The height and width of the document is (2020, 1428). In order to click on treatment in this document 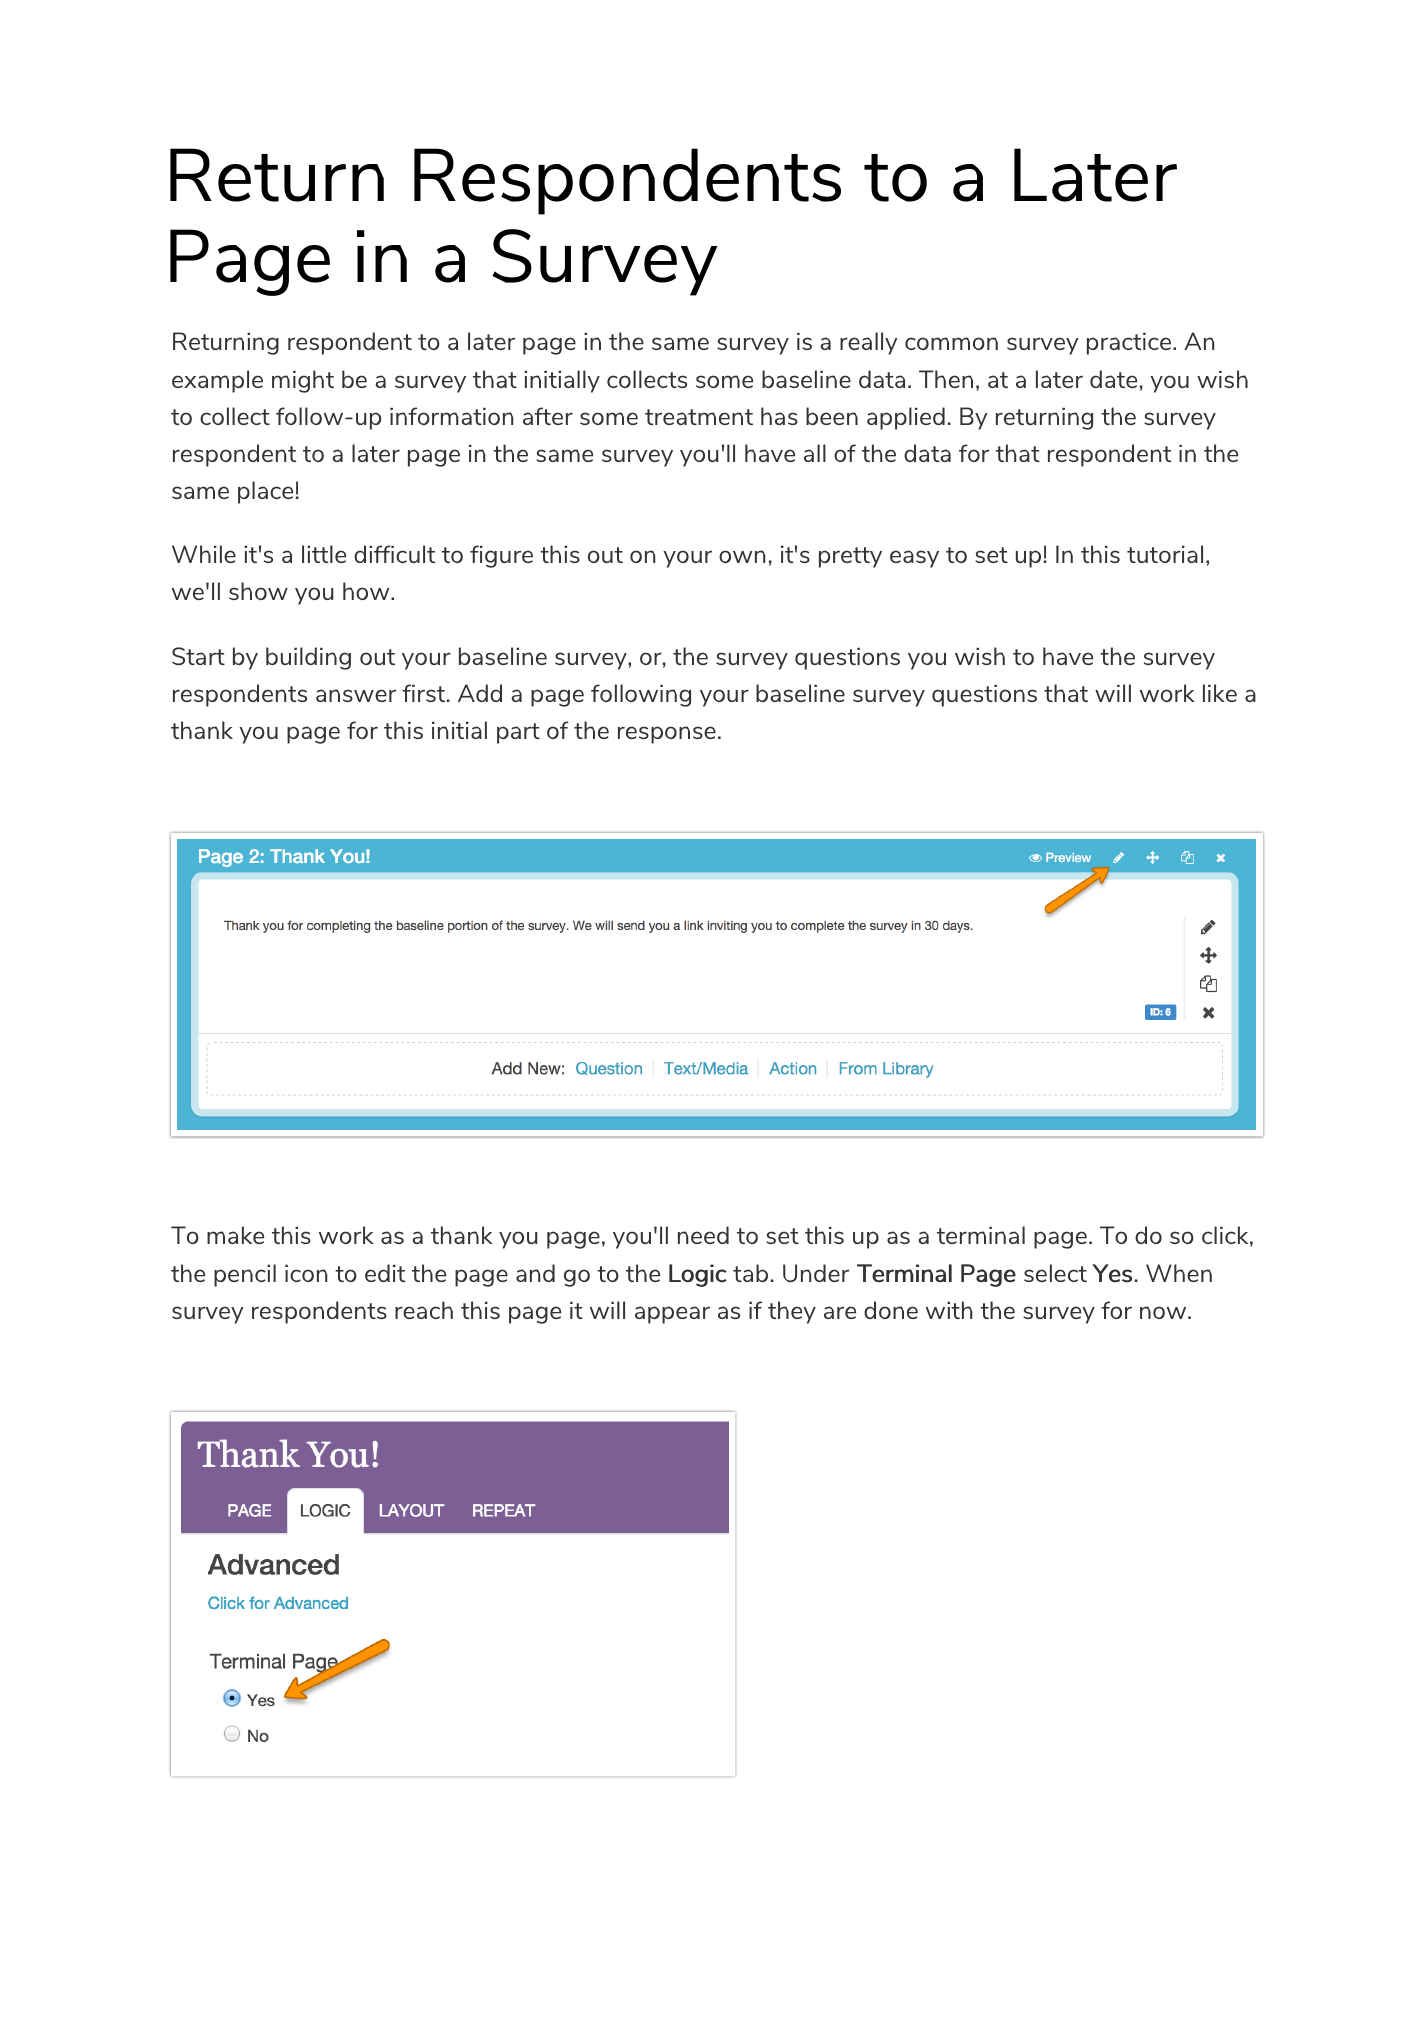, I will do `click(699, 417)`.
